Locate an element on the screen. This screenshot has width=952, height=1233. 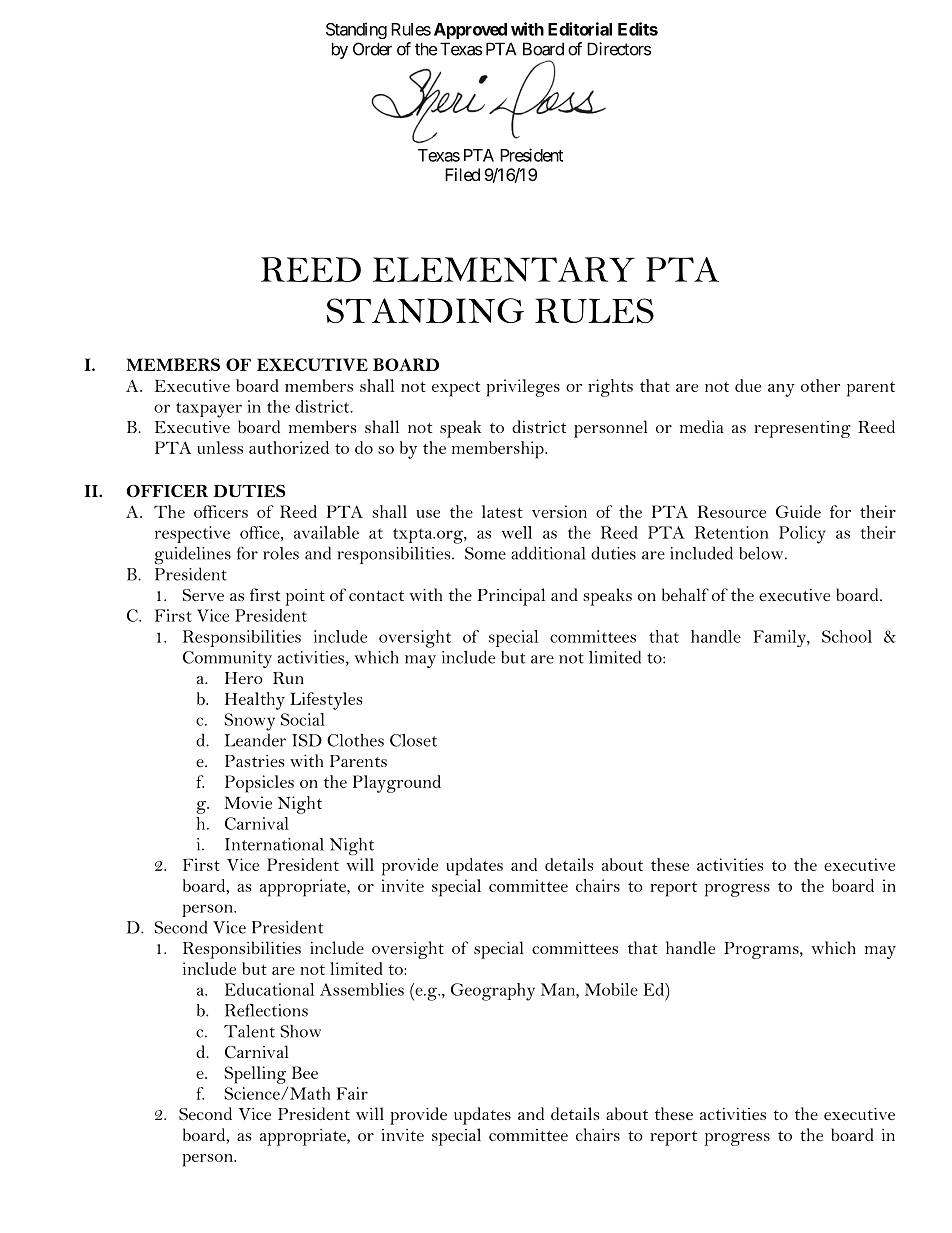
Policy is located at coordinates (802, 535).
